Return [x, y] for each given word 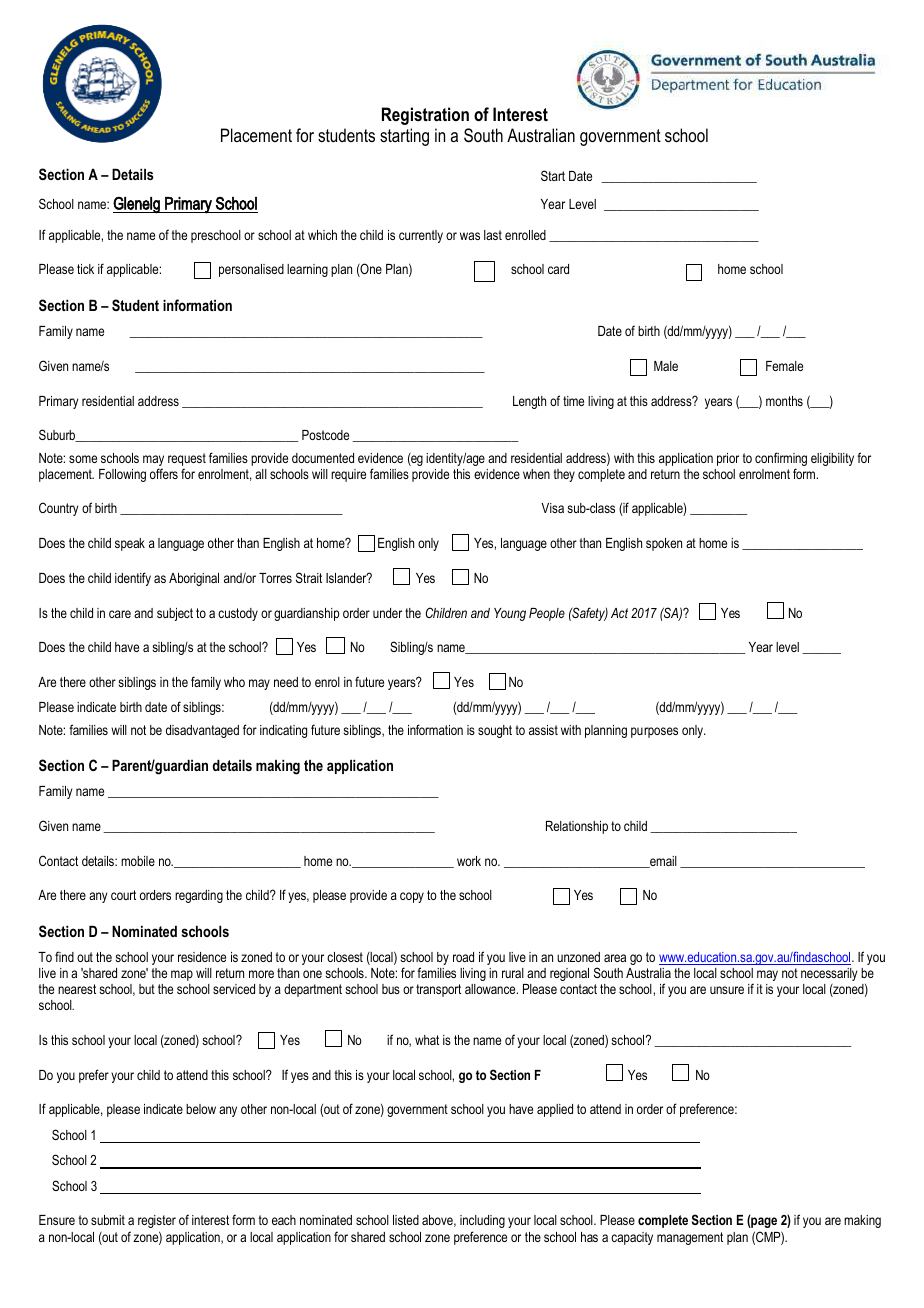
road [463, 957]
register [157, 1221]
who [234, 682]
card [558, 269]
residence [202, 957]
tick [85, 269]
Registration [425, 116]
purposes [654, 732]
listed [406, 1220]
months [784, 401]
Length [529, 402]
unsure [727, 990]
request [187, 461]
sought [495, 731]
